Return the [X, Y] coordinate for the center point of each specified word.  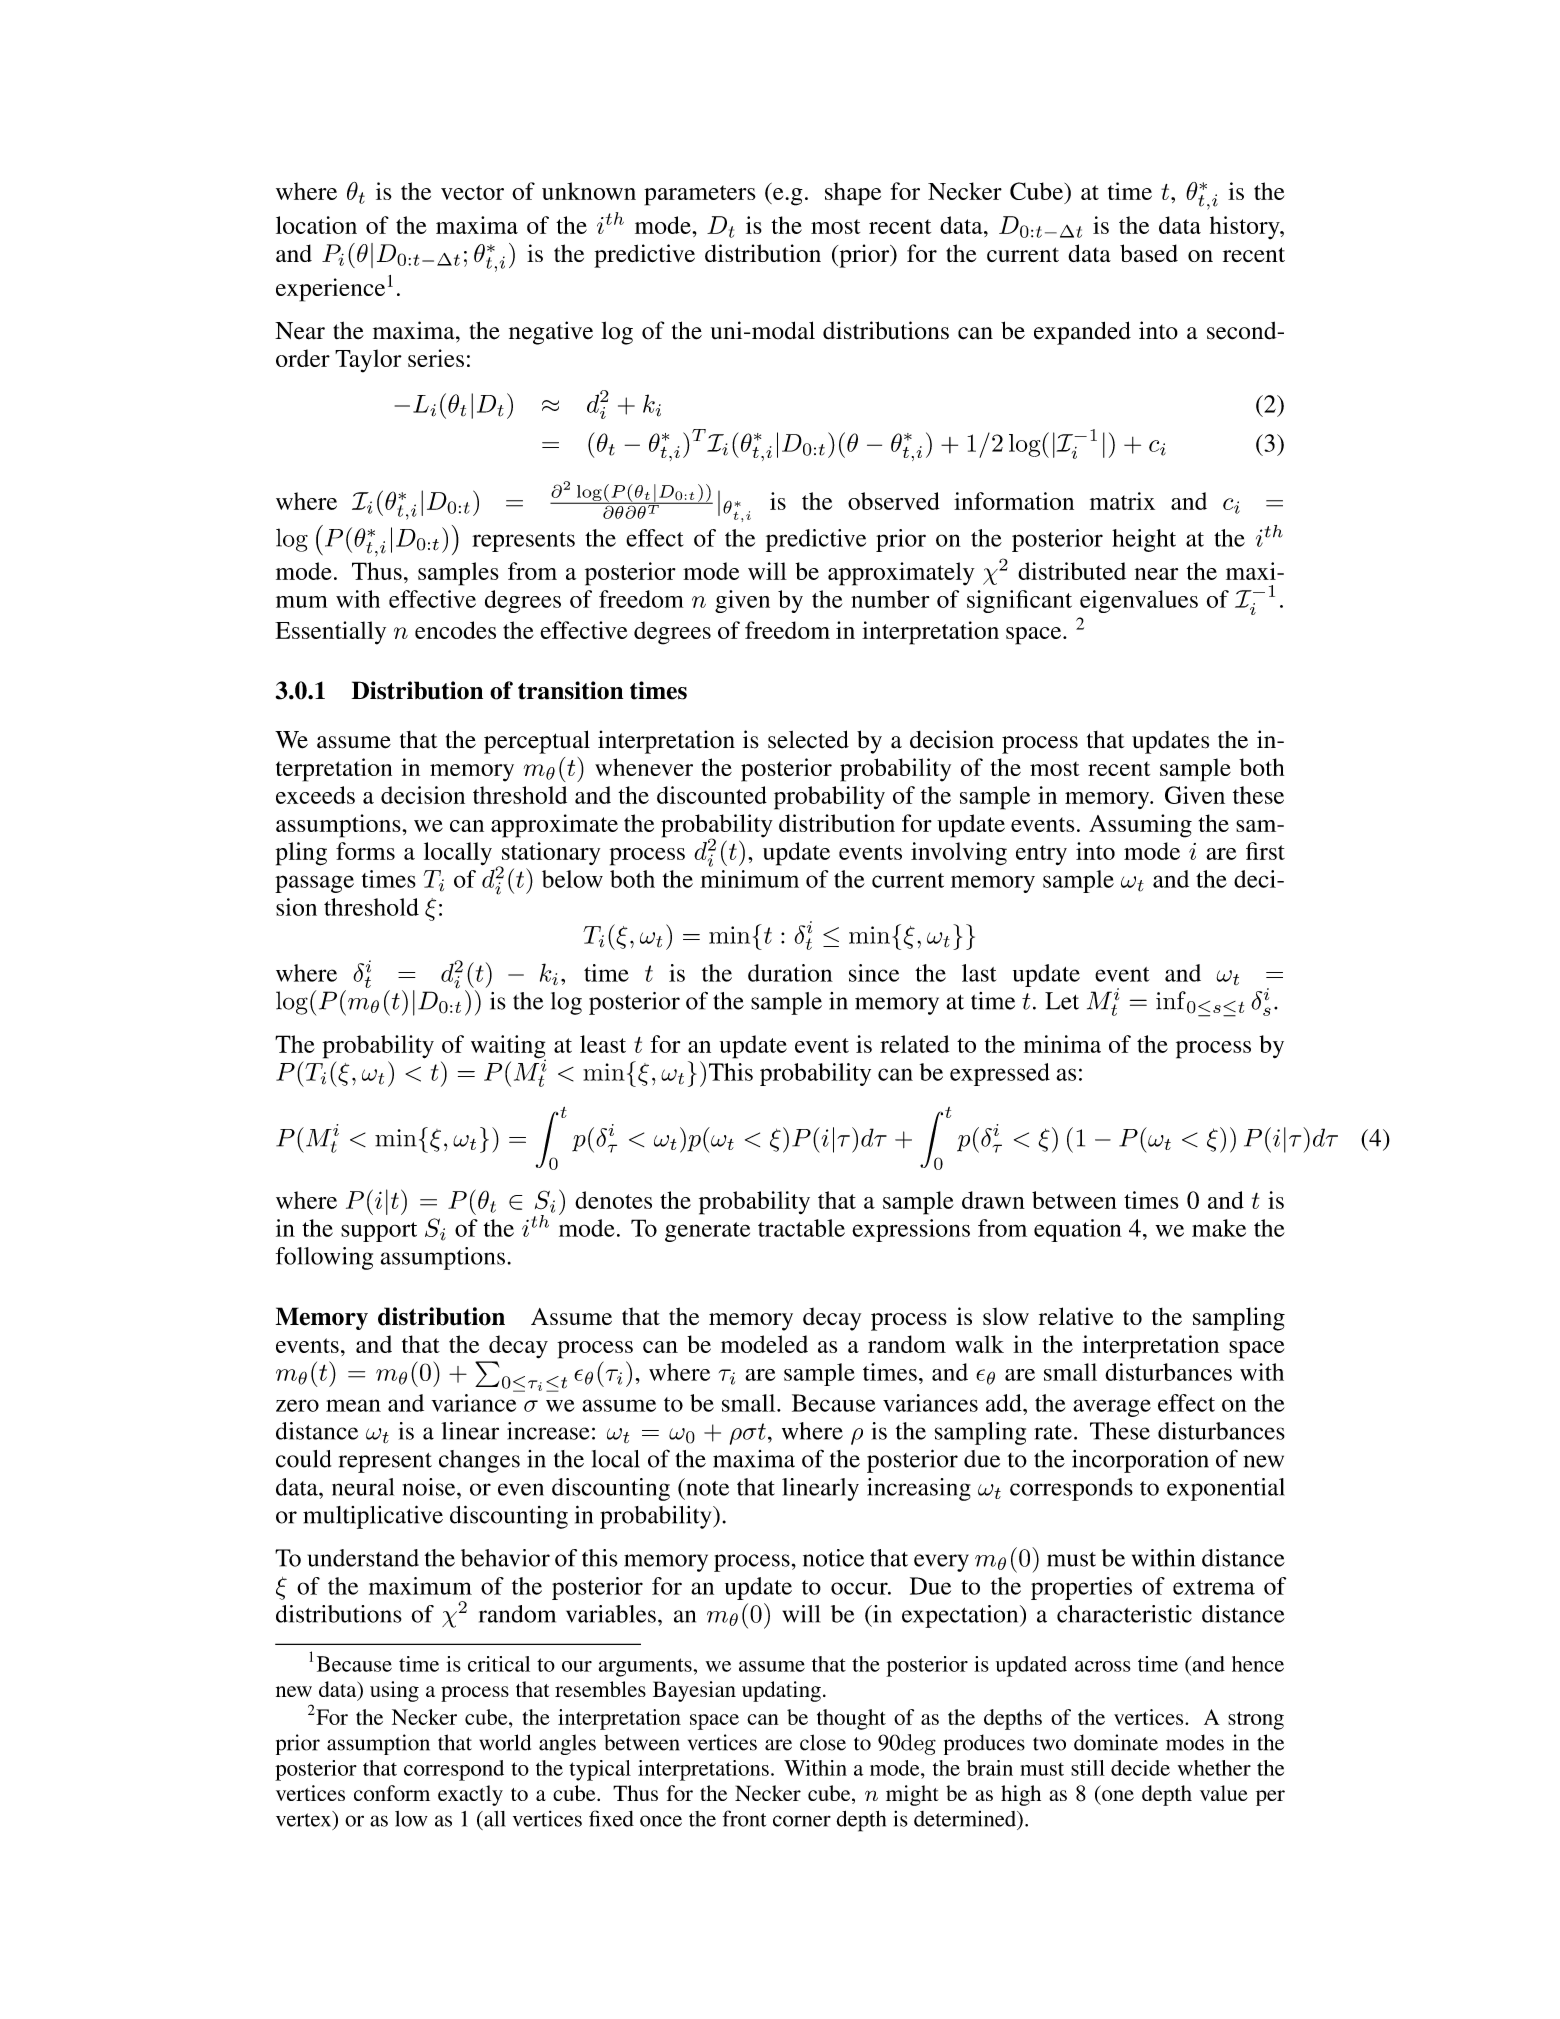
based [1149, 253]
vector [472, 192]
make [1219, 1228]
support [379, 1232]
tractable [801, 1228]
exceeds [315, 795]
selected [808, 739]
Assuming [1140, 826]
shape [853, 194]
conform [392, 1793]
